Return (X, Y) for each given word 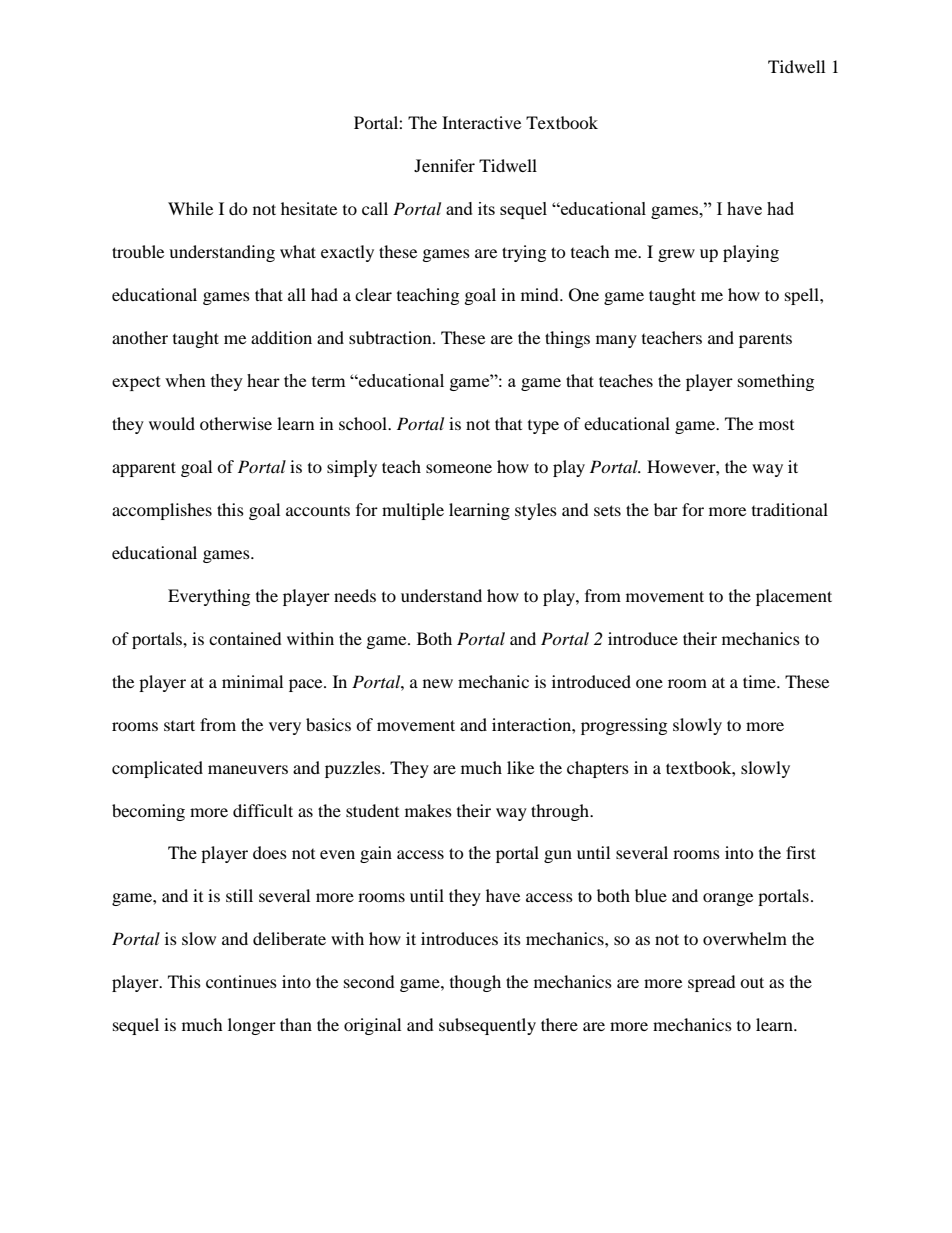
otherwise (236, 423)
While (190, 208)
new (438, 683)
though (475, 983)
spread (712, 983)
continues (241, 981)
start (179, 725)
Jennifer (444, 165)
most (776, 425)
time (760, 681)
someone (459, 468)
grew (676, 255)
